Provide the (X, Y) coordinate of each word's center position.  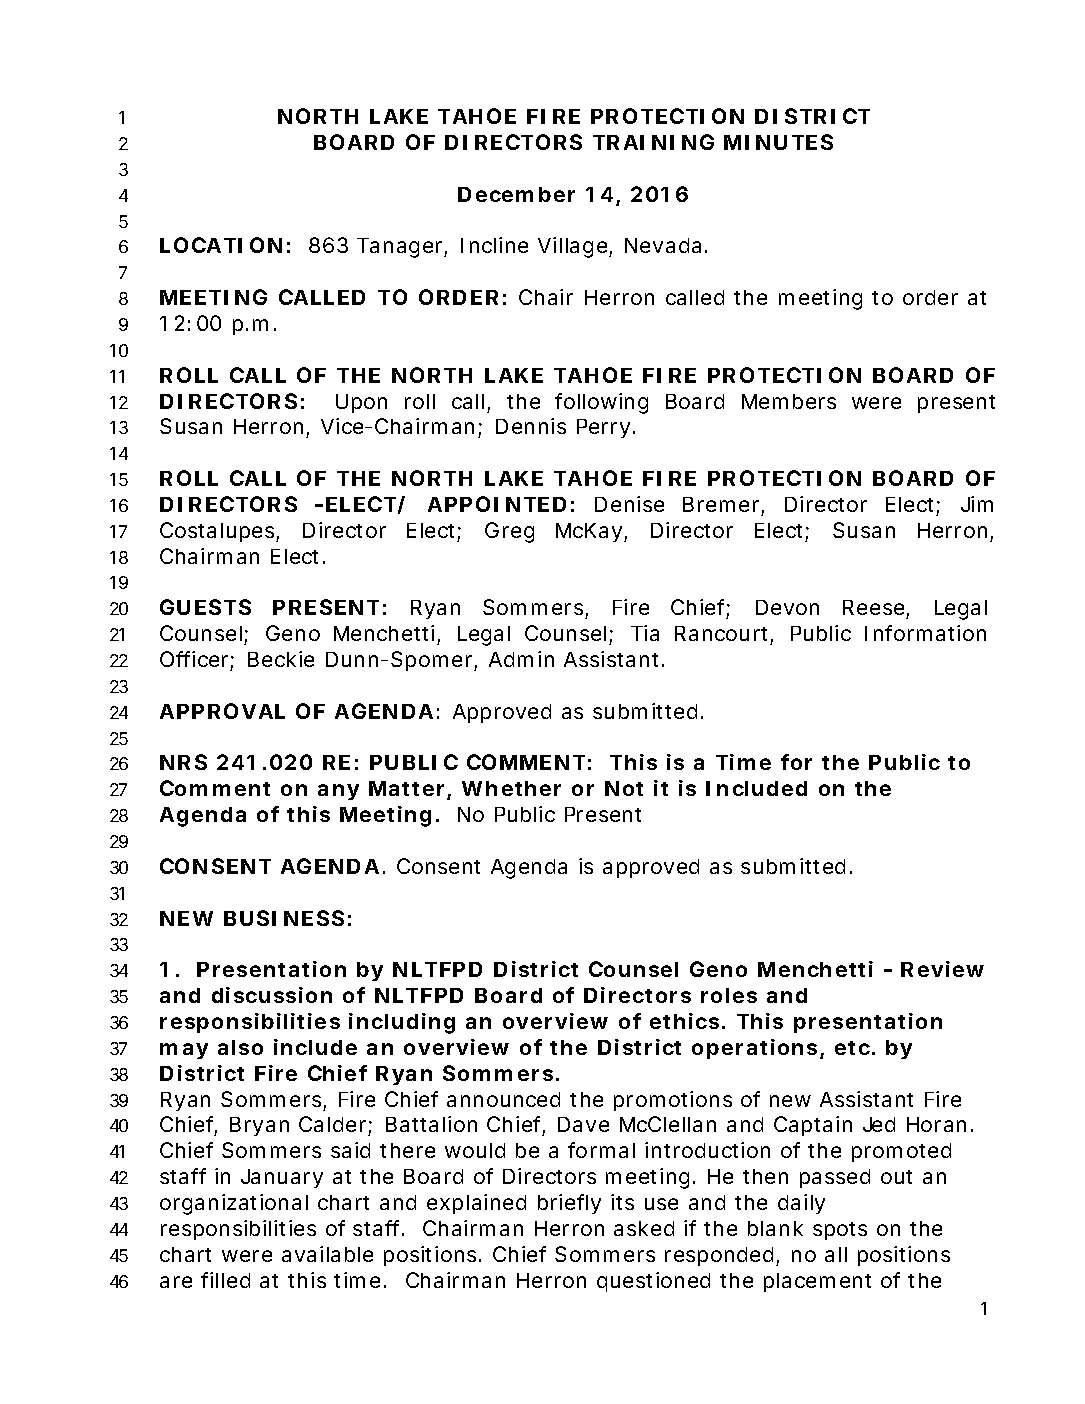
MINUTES (778, 142)
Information (925, 633)
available (327, 1254)
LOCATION (221, 245)
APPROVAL (222, 711)
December (516, 194)
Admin (521, 659)
